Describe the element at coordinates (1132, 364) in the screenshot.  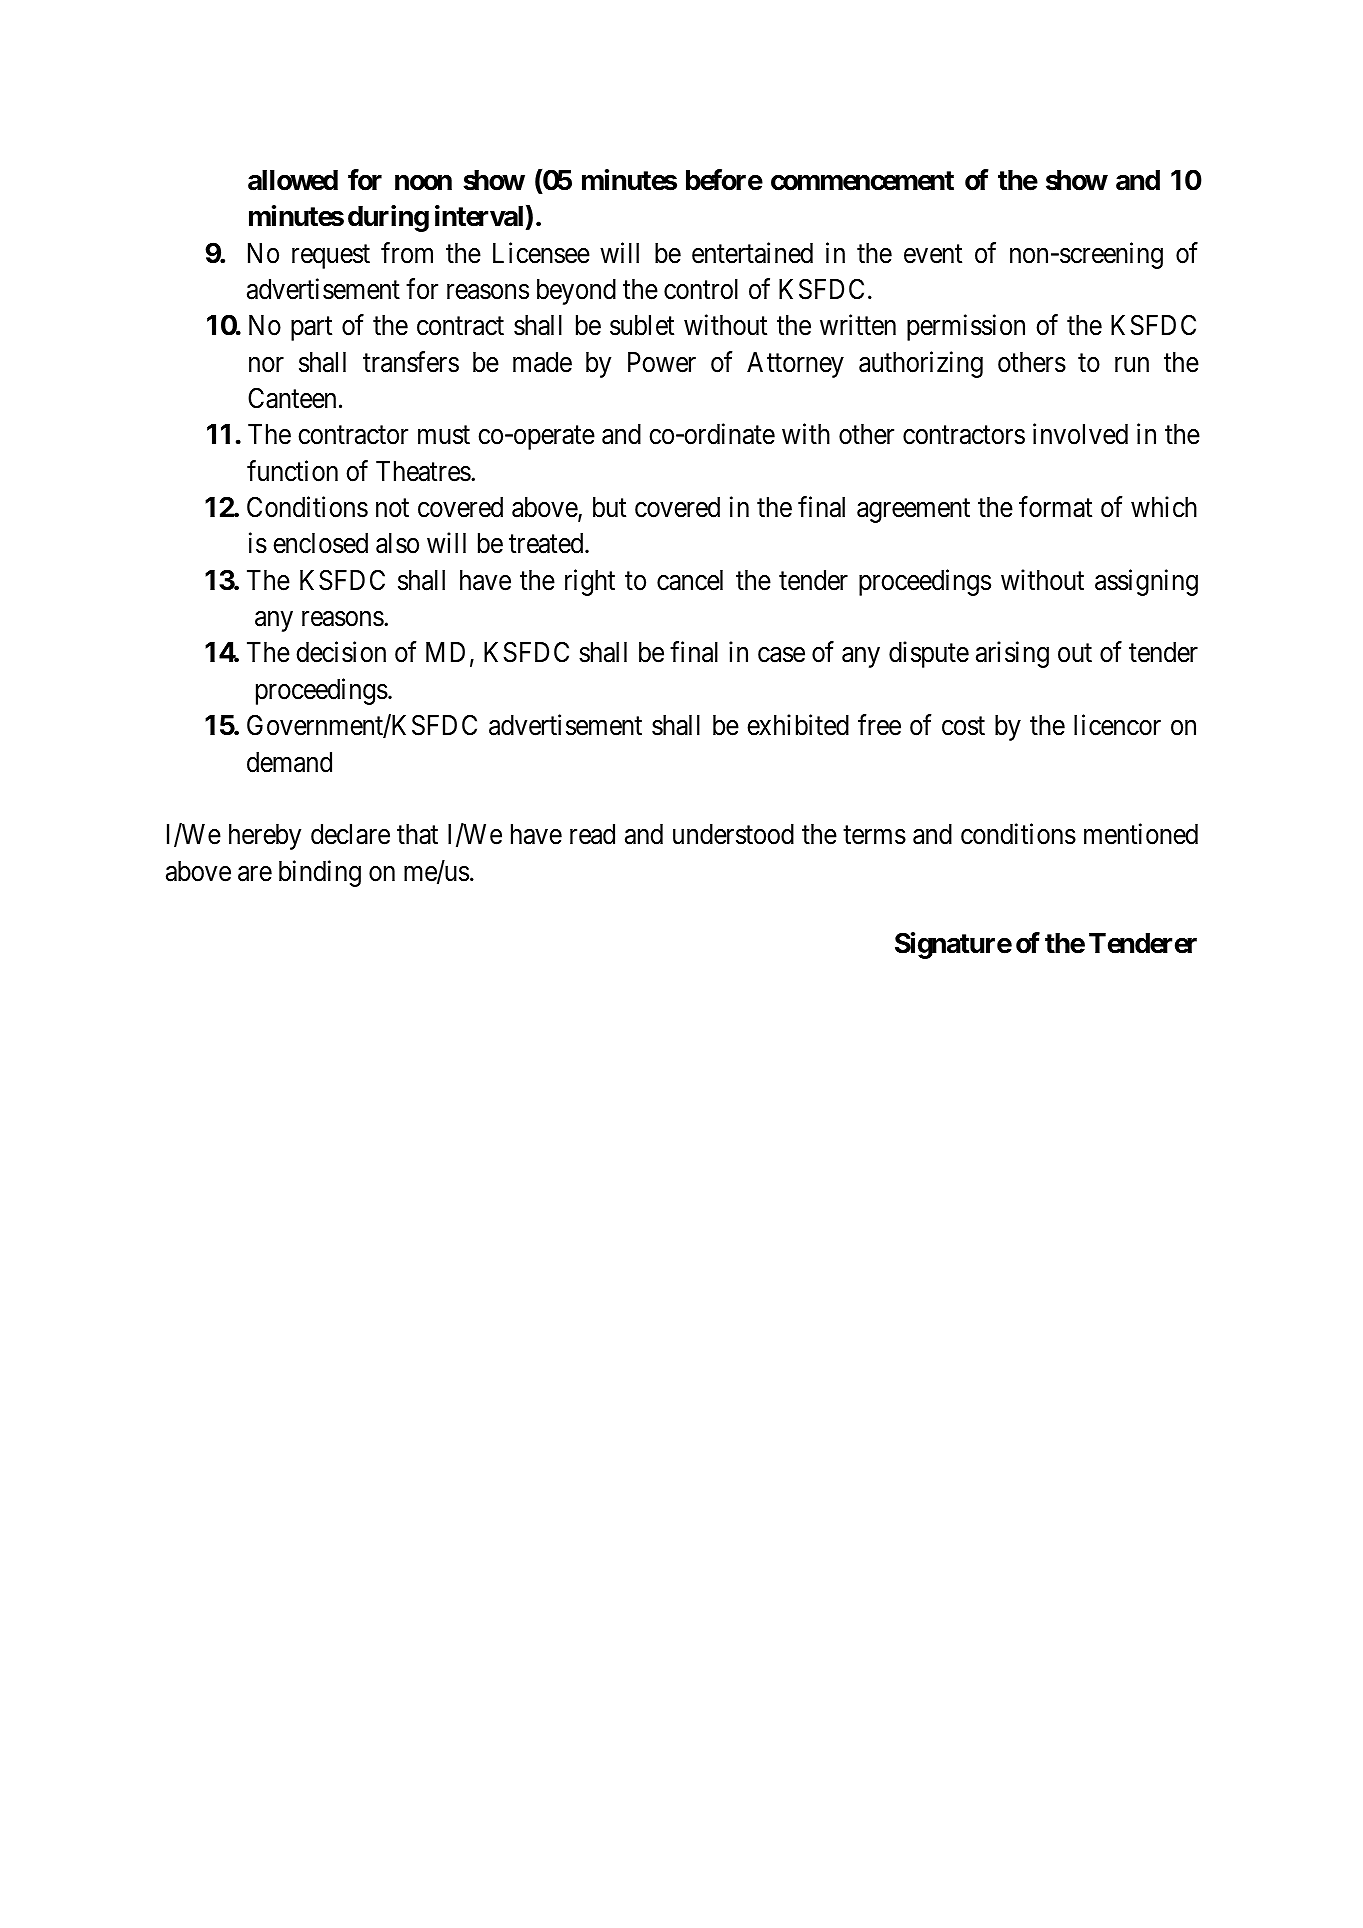
I see `run` at that location.
